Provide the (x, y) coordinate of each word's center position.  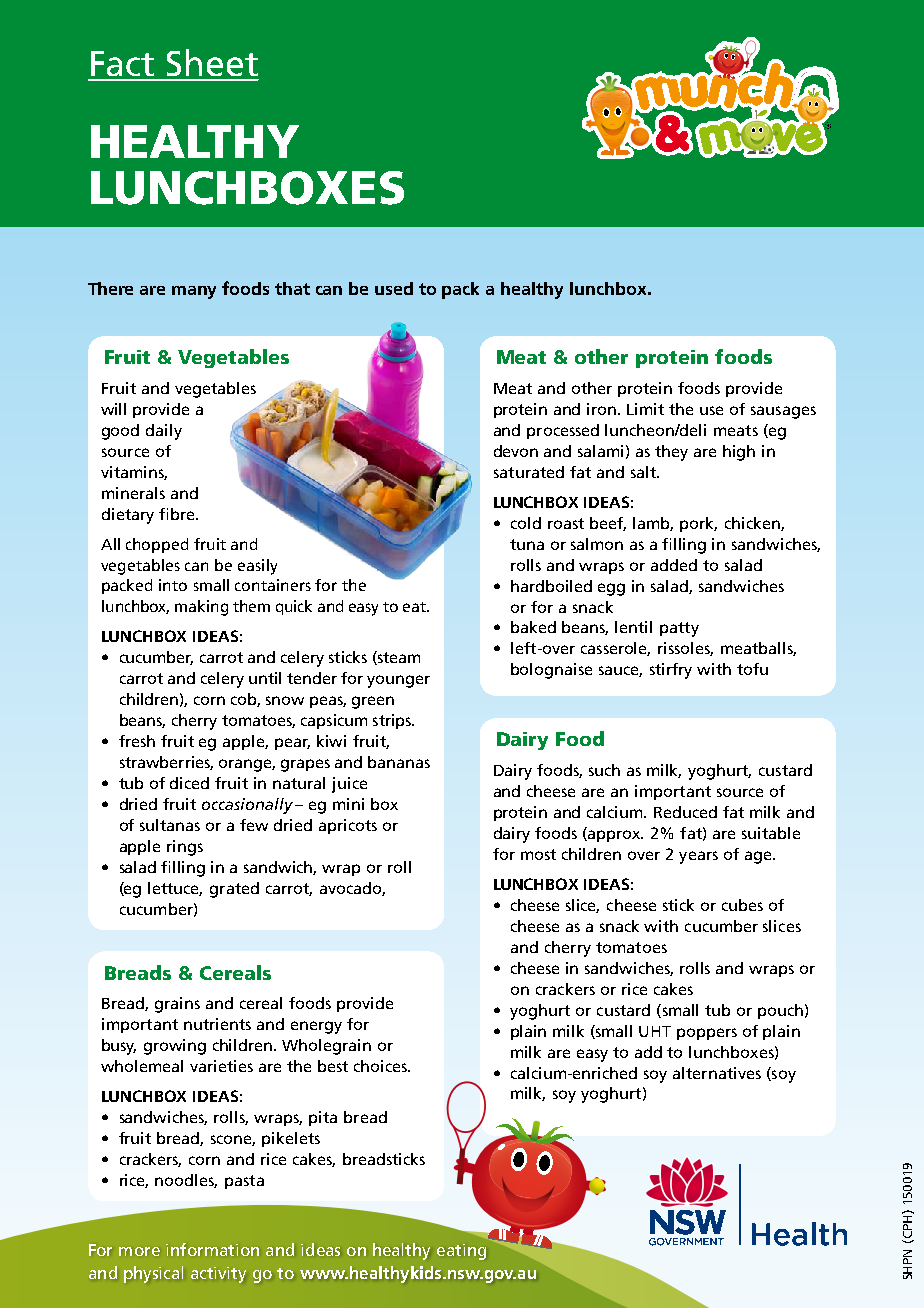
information (212, 1249)
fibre (178, 514)
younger (398, 681)
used (394, 288)
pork (698, 524)
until (265, 678)
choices (381, 1066)
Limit (645, 409)
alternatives (717, 1073)
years (698, 857)
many (194, 292)
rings (185, 848)
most (538, 854)
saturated (529, 472)
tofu (752, 669)
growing (175, 1047)
